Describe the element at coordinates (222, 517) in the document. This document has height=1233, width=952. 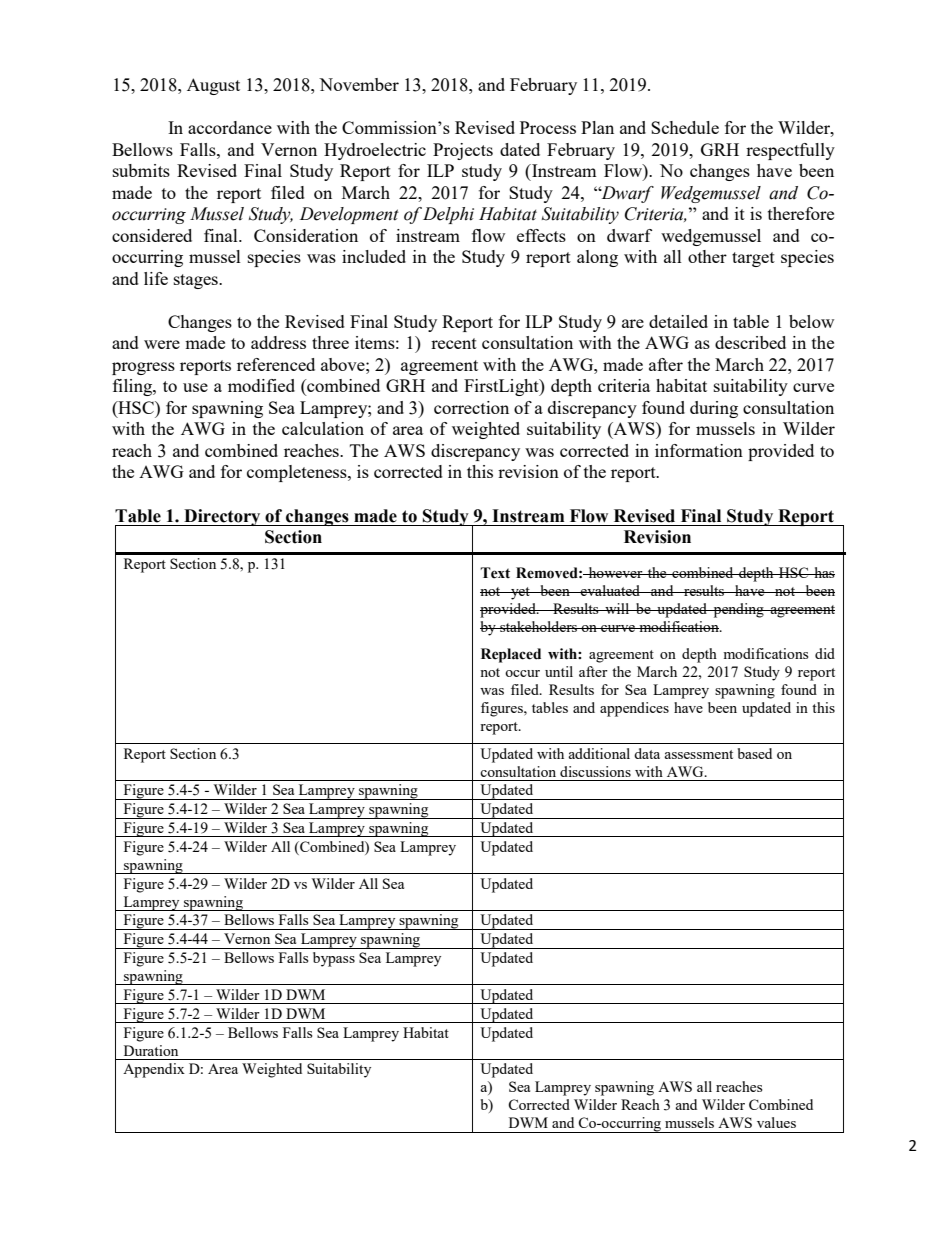
I see `Directory` at that location.
